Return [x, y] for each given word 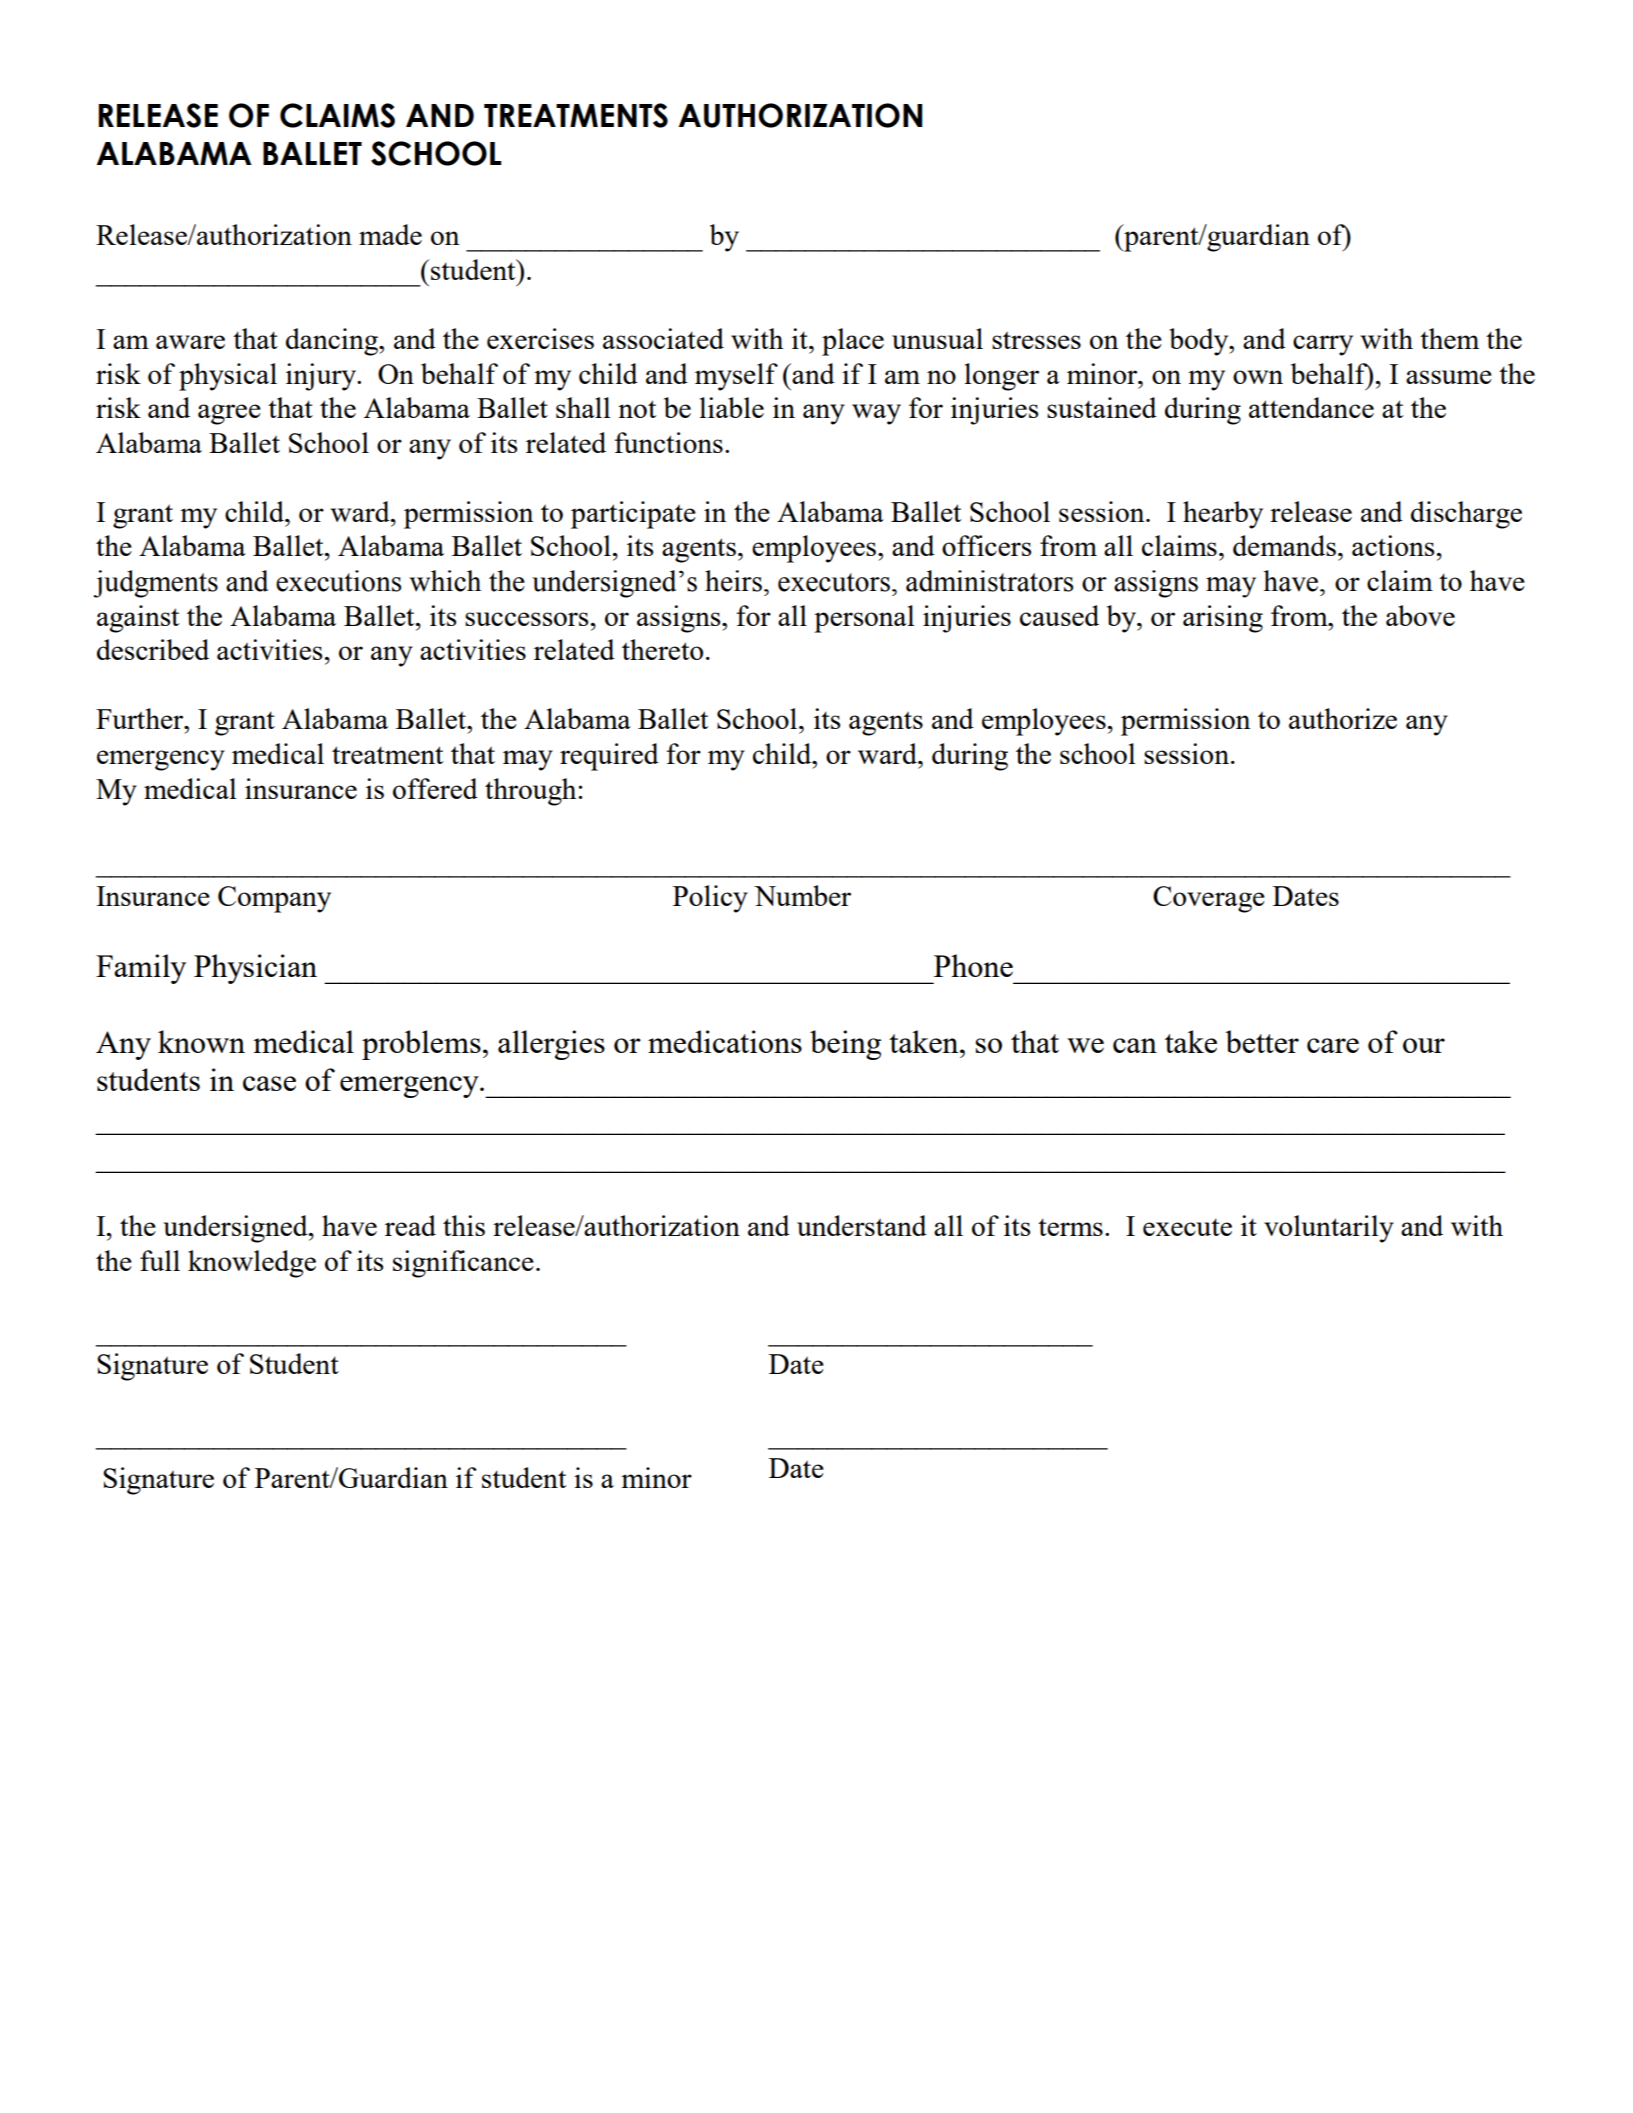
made [390, 234]
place [853, 342]
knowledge [252, 1264]
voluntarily [1329, 1229]
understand [862, 1225]
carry [1323, 345]
